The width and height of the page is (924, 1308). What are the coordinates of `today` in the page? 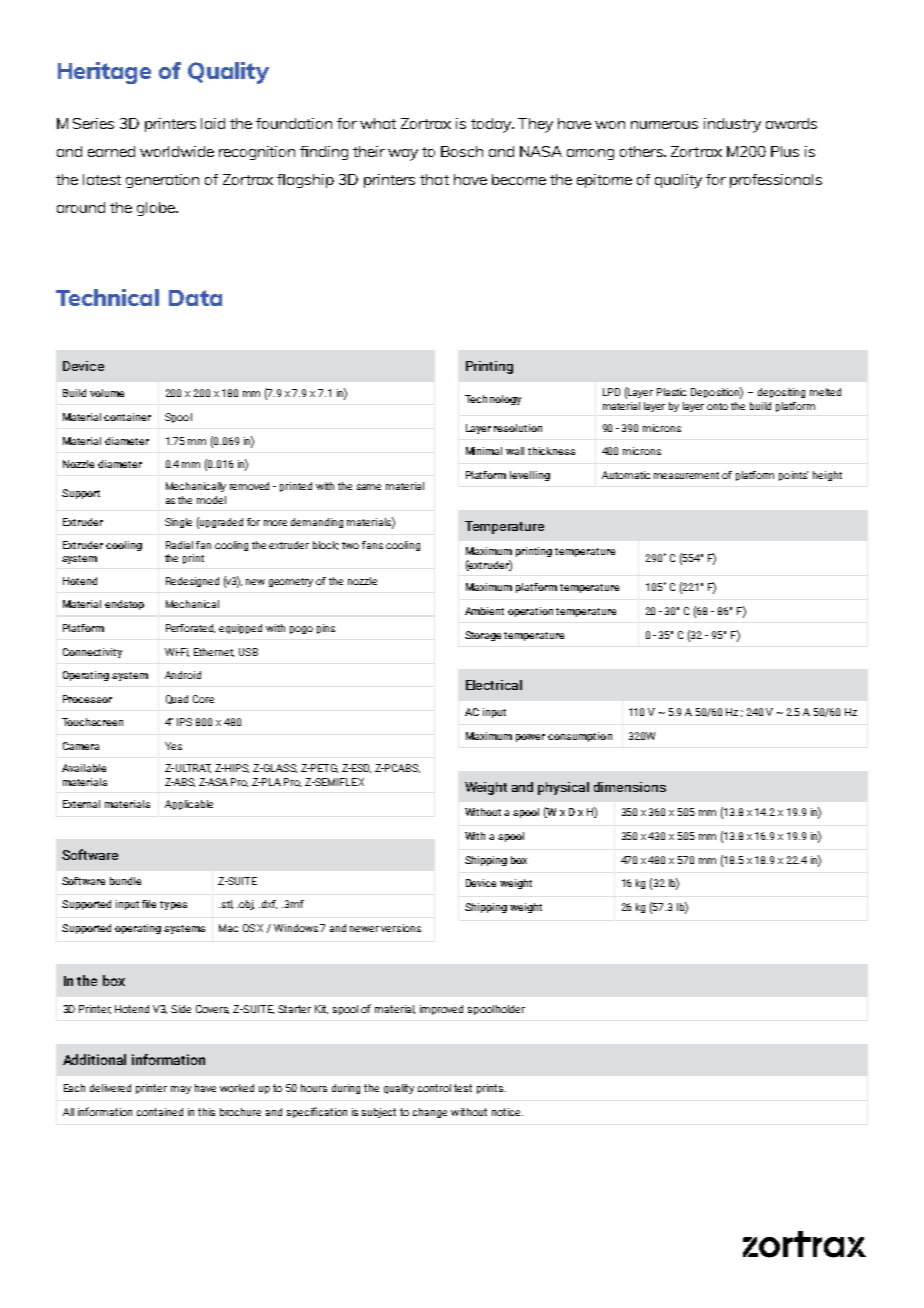 It's located at (492, 125).
